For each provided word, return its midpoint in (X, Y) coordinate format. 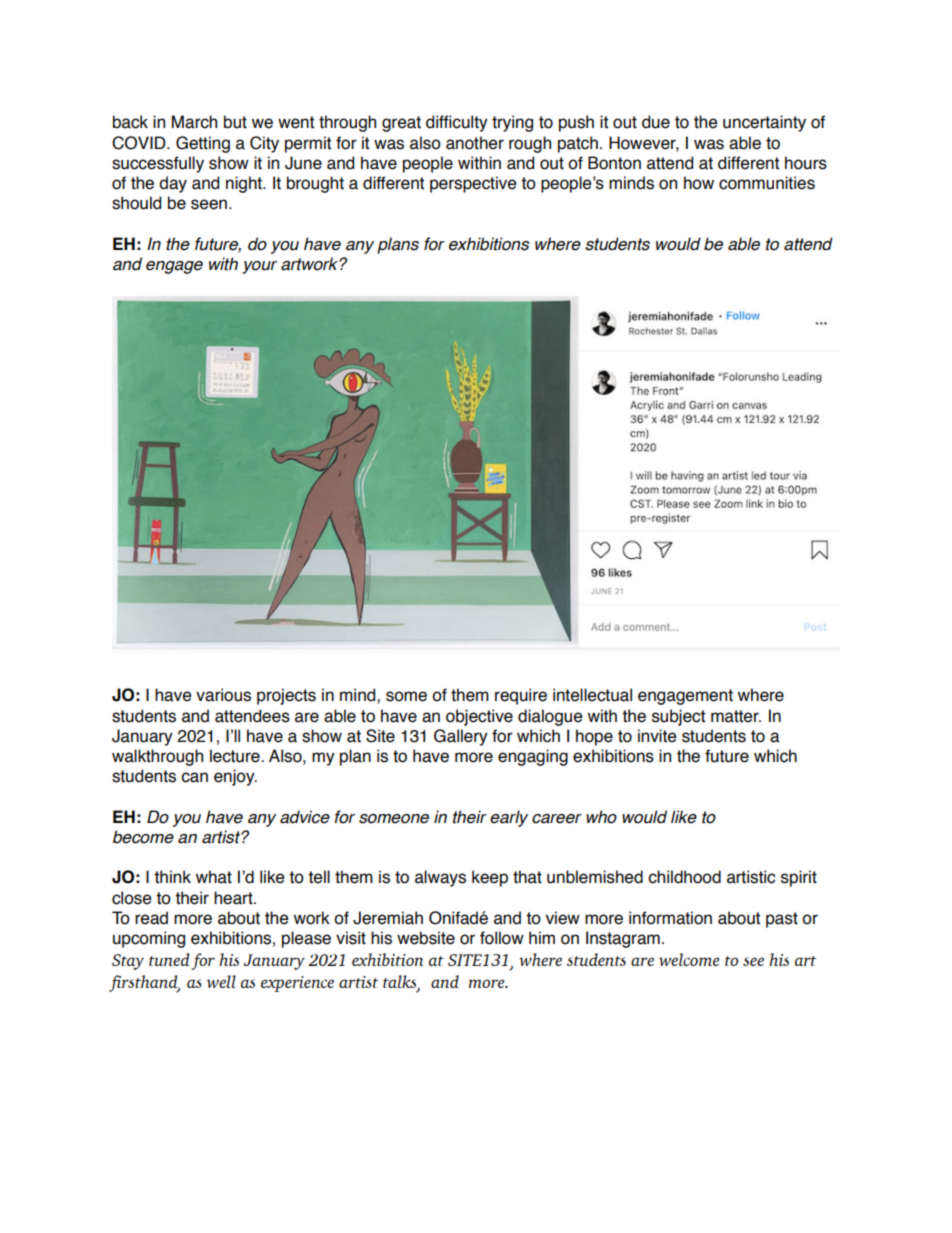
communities (767, 183)
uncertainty (764, 123)
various (223, 695)
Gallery (461, 737)
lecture (236, 756)
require (521, 696)
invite (657, 736)
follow (502, 938)
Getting (203, 144)
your (259, 267)
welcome (689, 959)
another (475, 143)
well (221, 981)
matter (736, 716)
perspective (473, 184)
